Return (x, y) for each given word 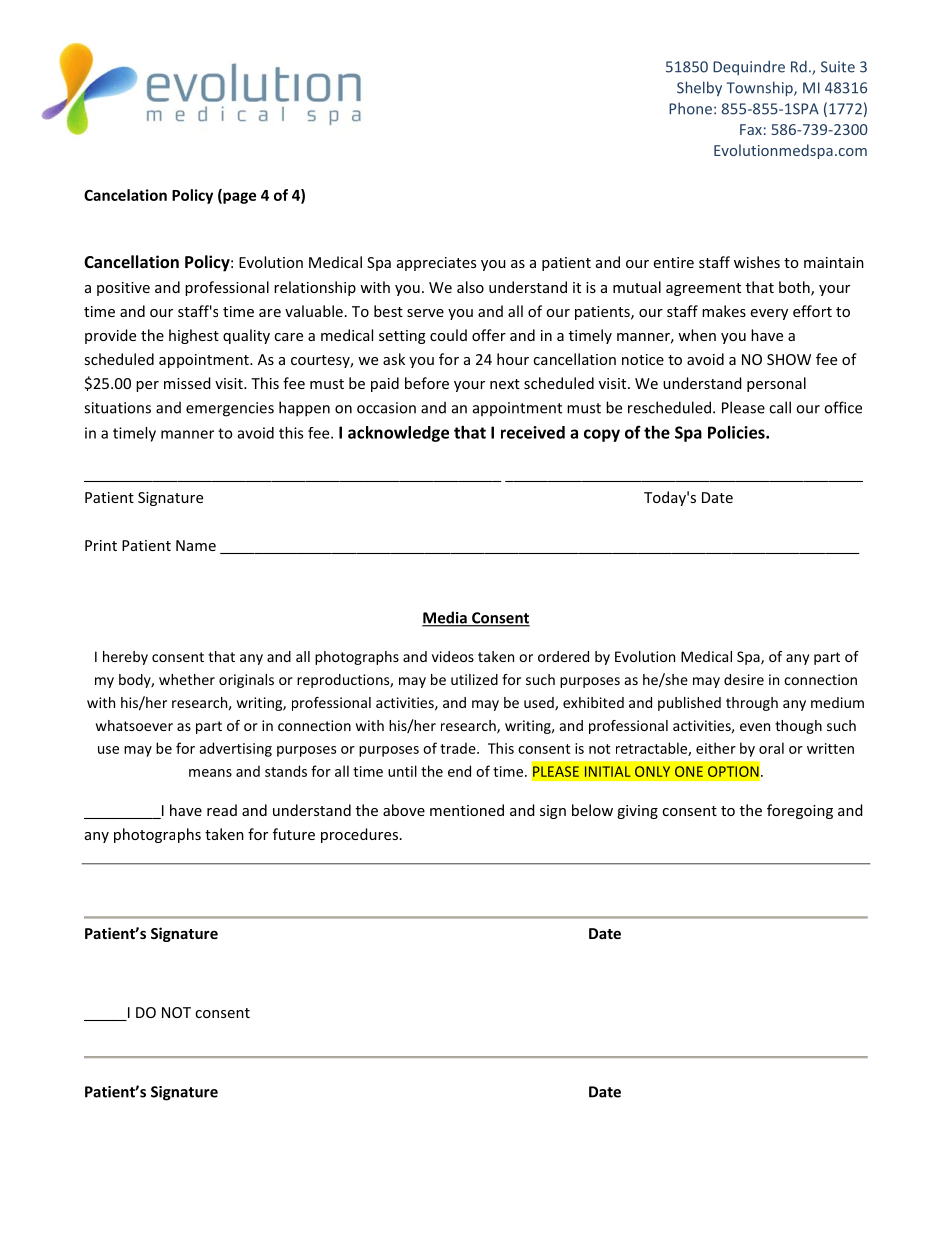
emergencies (230, 409)
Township (761, 89)
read (222, 810)
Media (445, 618)
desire (744, 679)
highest (194, 336)
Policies (737, 432)
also (470, 287)
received (533, 432)
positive (123, 289)
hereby (125, 658)
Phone (690, 108)
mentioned (467, 810)
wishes (757, 262)
